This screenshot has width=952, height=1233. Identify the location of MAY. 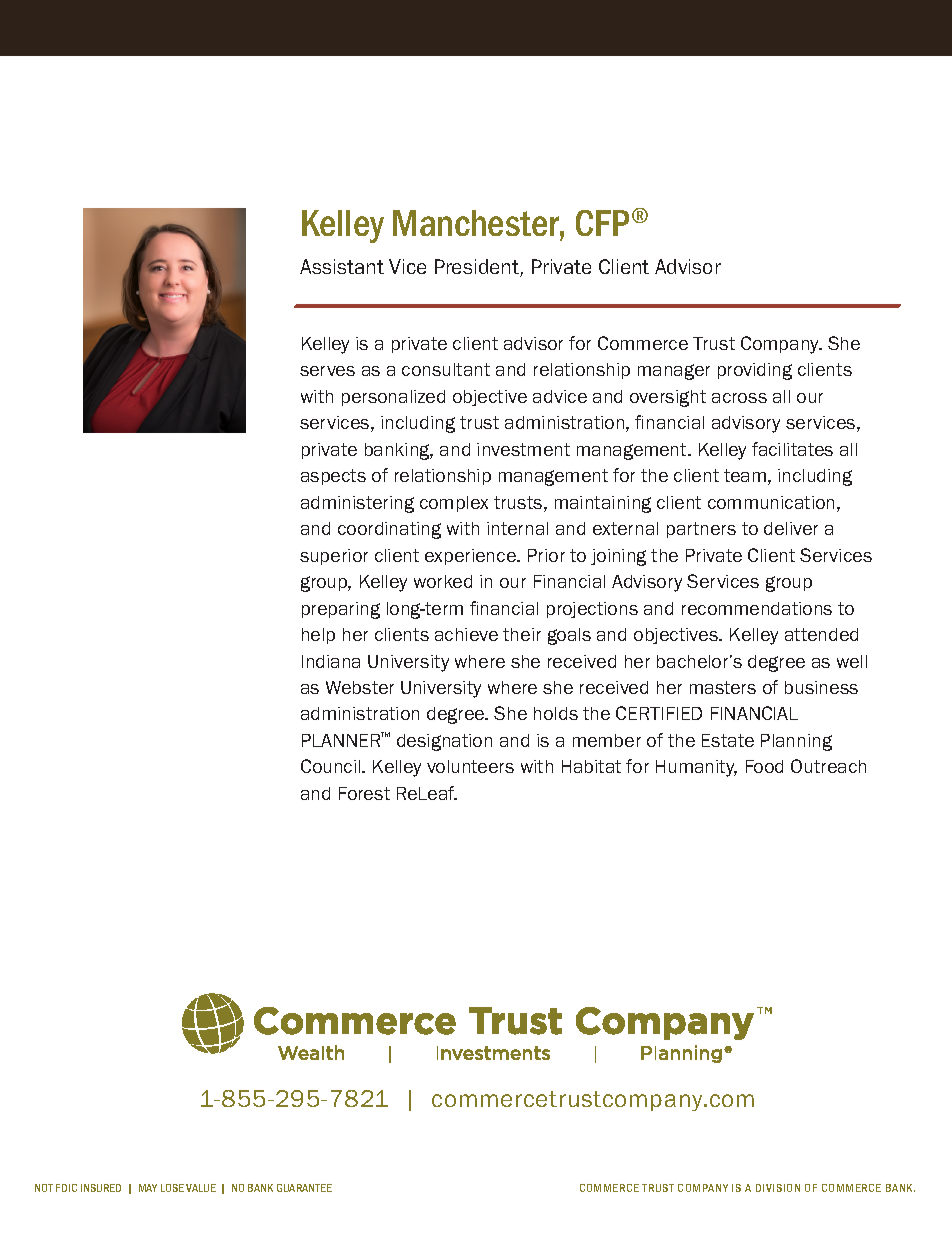
(148, 1188).
